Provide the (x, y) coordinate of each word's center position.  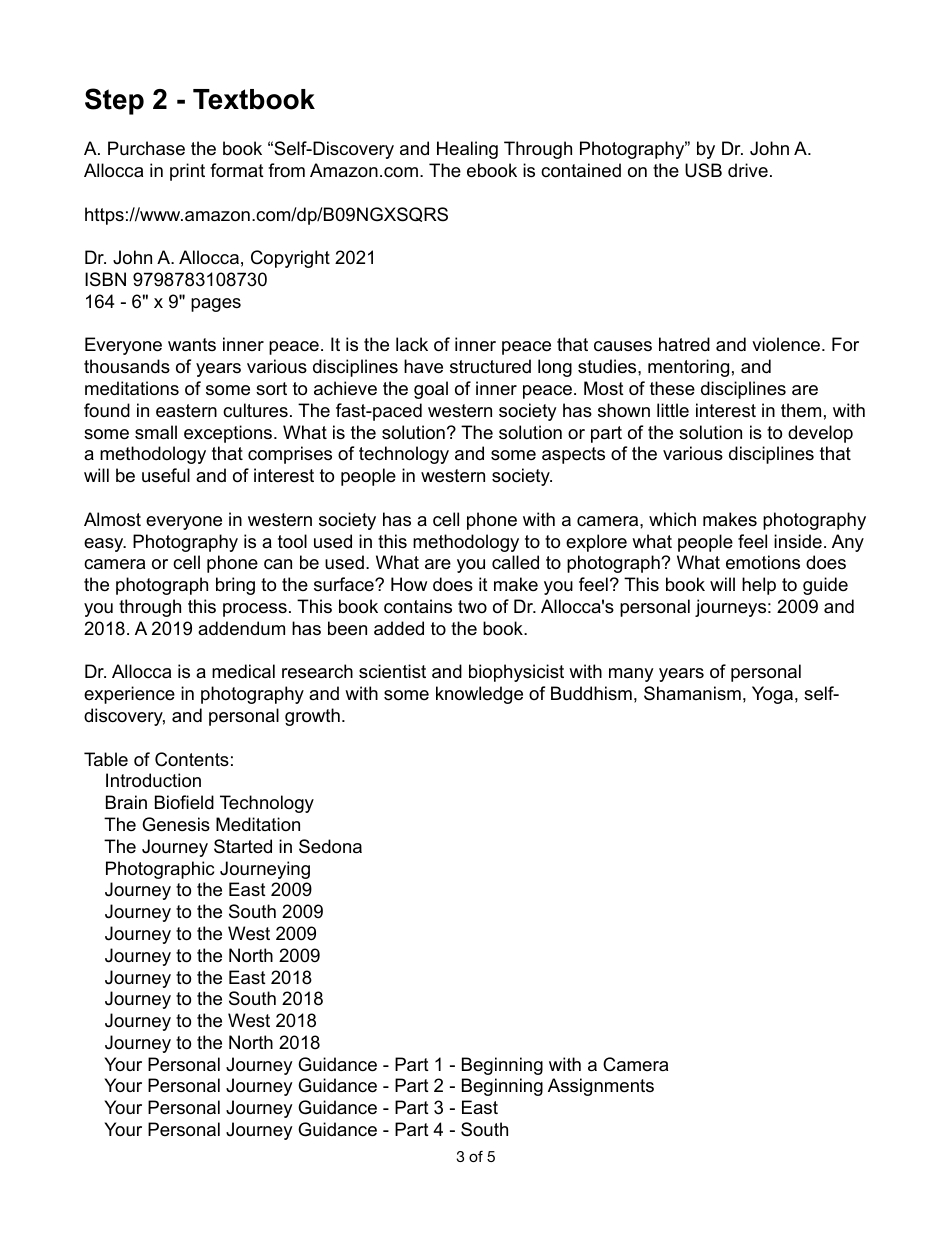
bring (235, 586)
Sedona (330, 846)
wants (192, 345)
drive (748, 170)
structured (490, 366)
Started (243, 846)
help (759, 586)
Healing (467, 150)
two (472, 606)
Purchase (146, 148)
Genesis (176, 824)
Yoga (772, 695)
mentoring (688, 368)
